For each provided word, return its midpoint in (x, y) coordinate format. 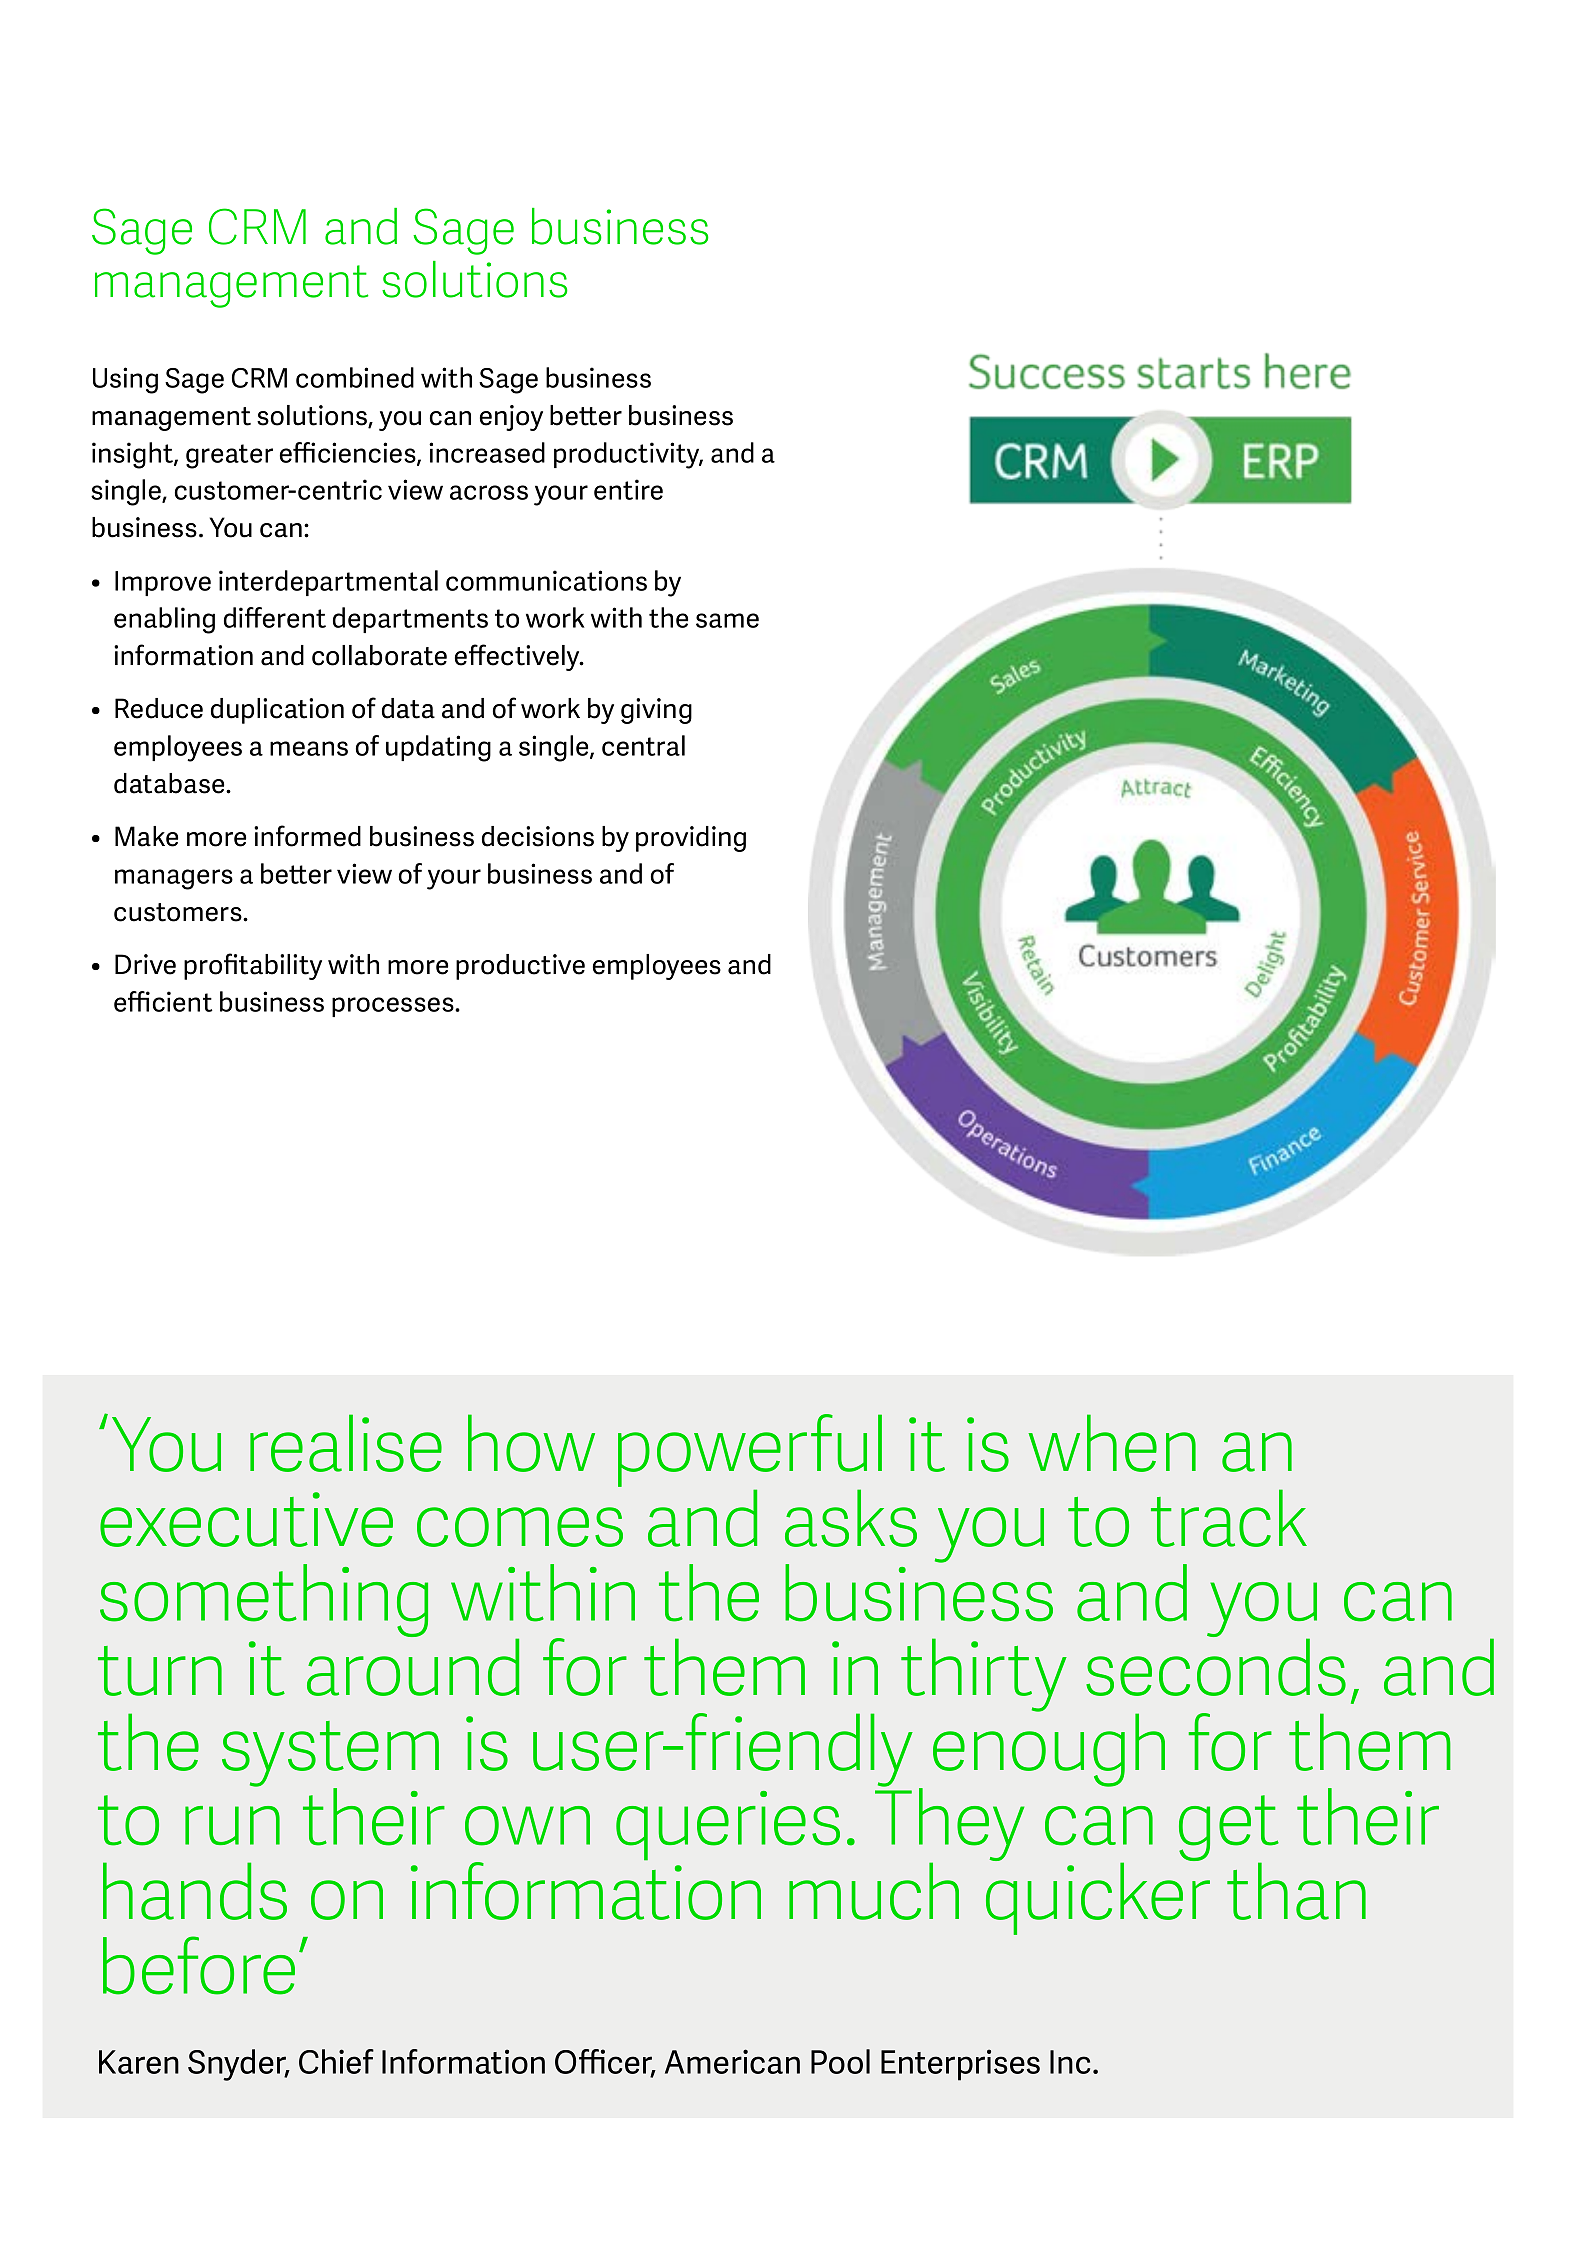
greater (229, 456)
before (199, 1965)
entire (628, 489)
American (732, 2061)
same (727, 620)
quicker (1098, 1897)
